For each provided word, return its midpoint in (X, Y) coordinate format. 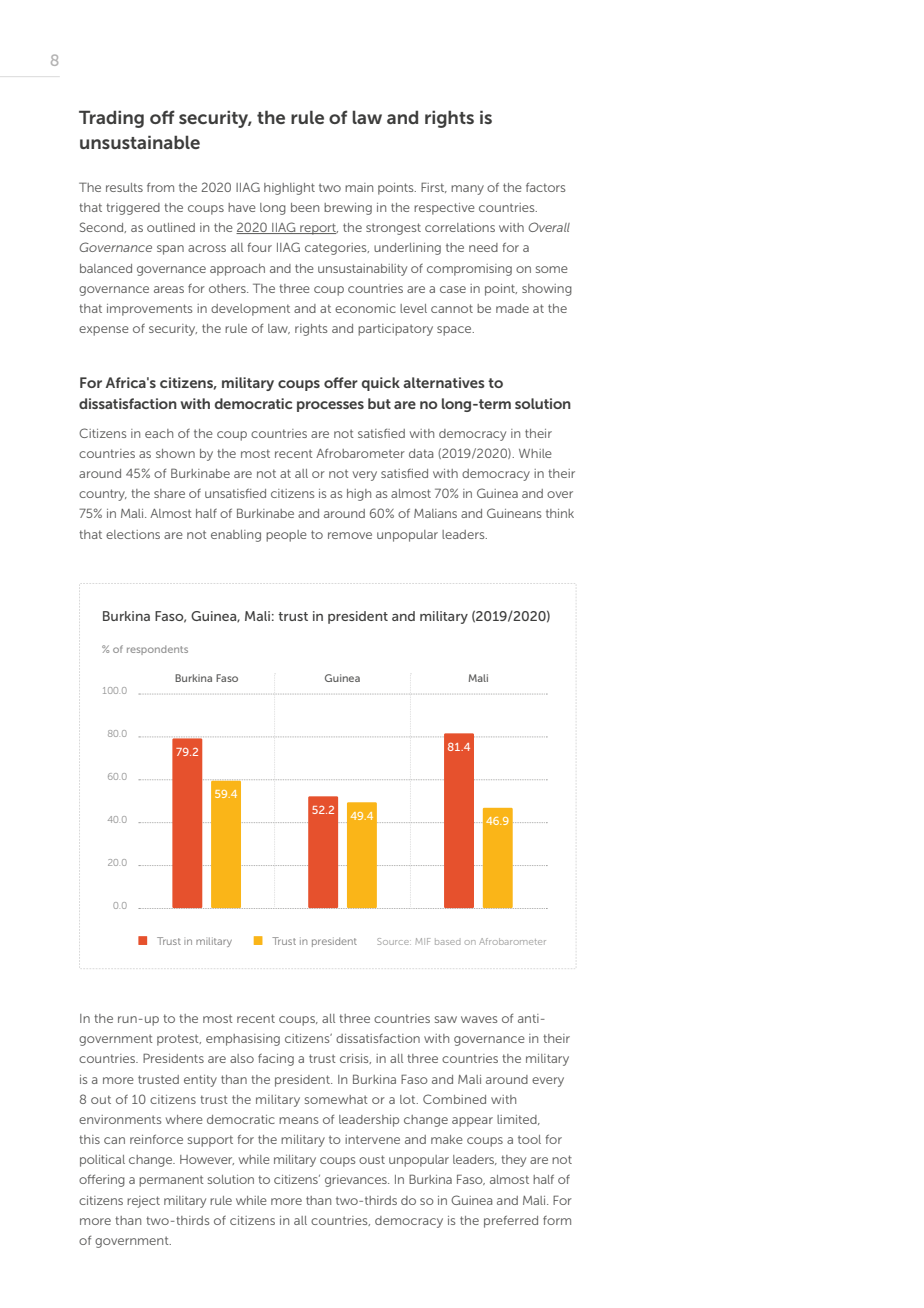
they (513, 1161)
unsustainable (140, 142)
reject (143, 1202)
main (359, 187)
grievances (357, 1181)
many (467, 190)
